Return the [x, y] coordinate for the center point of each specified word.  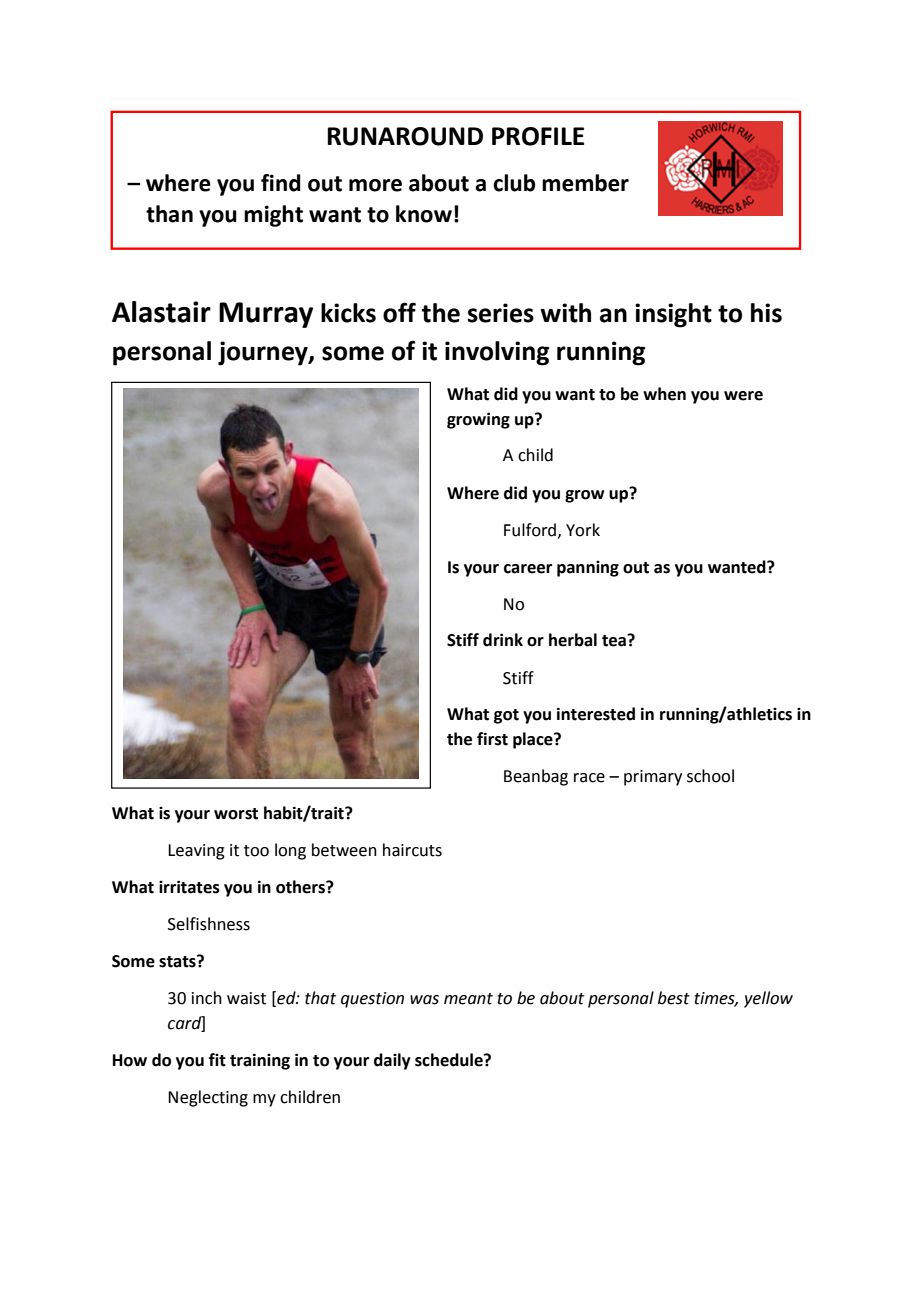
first [492, 739]
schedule [450, 1060]
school [710, 776]
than [169, 214]
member [585, 183]
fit [217, 1060]
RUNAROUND [405, 136]
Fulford [531, 530]
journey [264, 353]
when [664, 394]
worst [236, 814]
